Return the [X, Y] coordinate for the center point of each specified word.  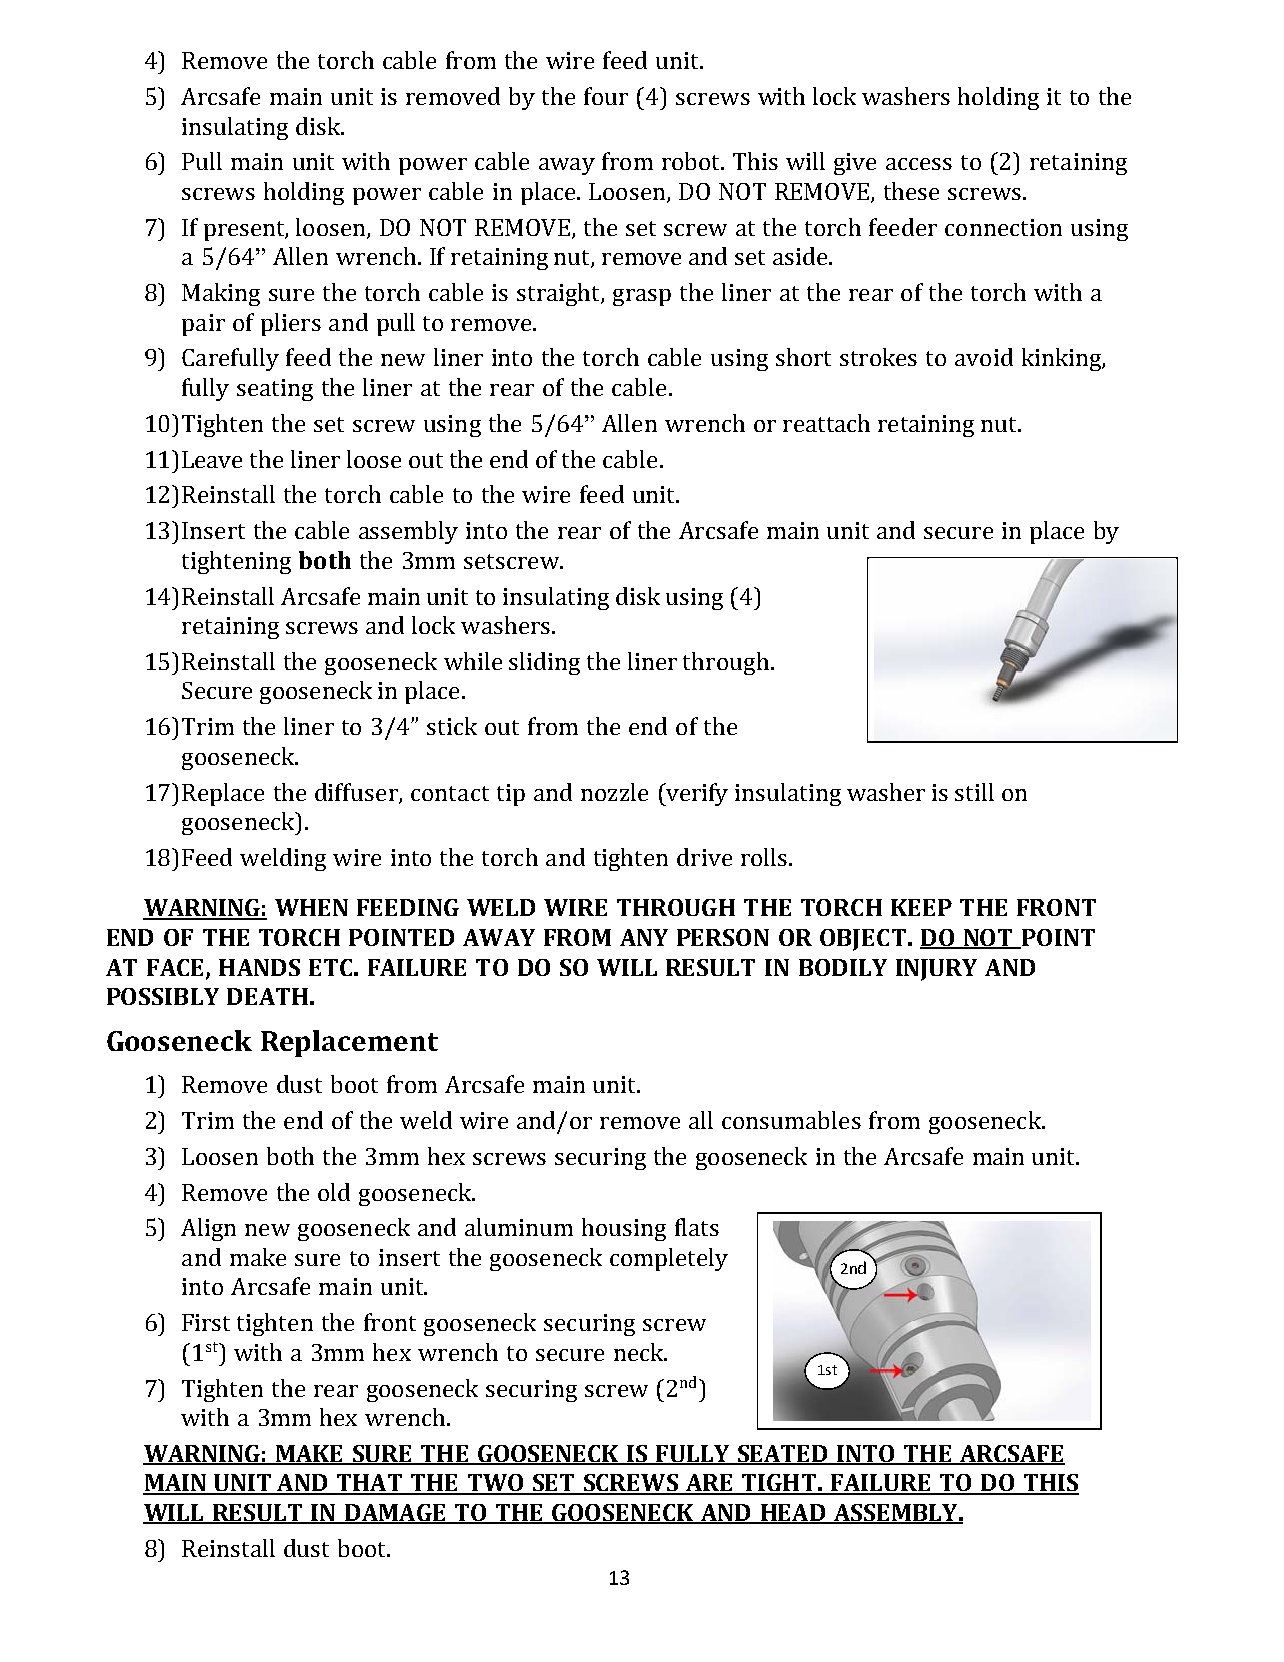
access [919, 164]
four [606, 96]
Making [221, 294]
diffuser [357, 793]
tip [511, 795]
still [974, 792]
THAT [369, 1484]
